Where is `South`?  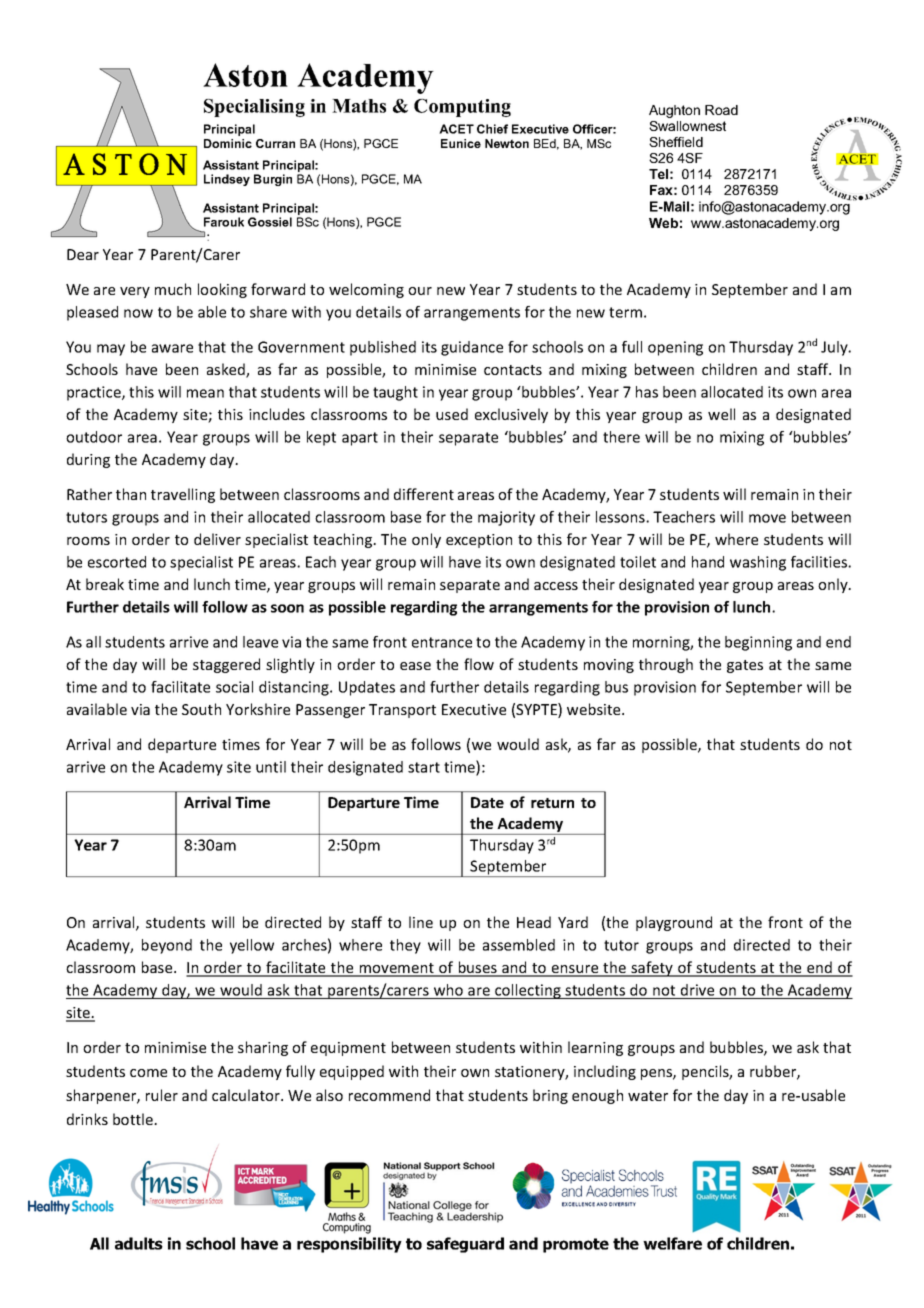
South is located at coordinates (201, 709).
